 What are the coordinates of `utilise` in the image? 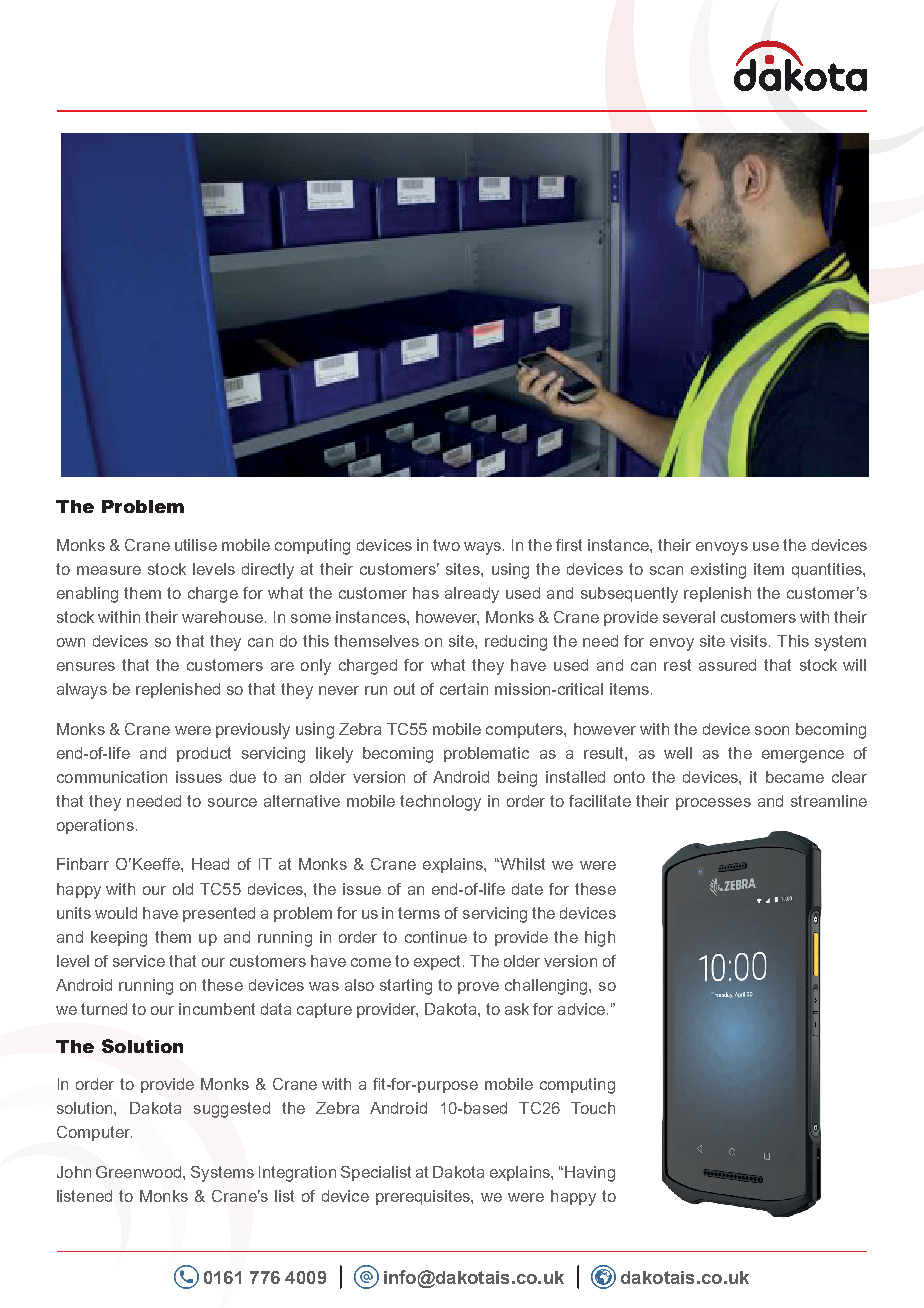 It's located at (196, 545).
